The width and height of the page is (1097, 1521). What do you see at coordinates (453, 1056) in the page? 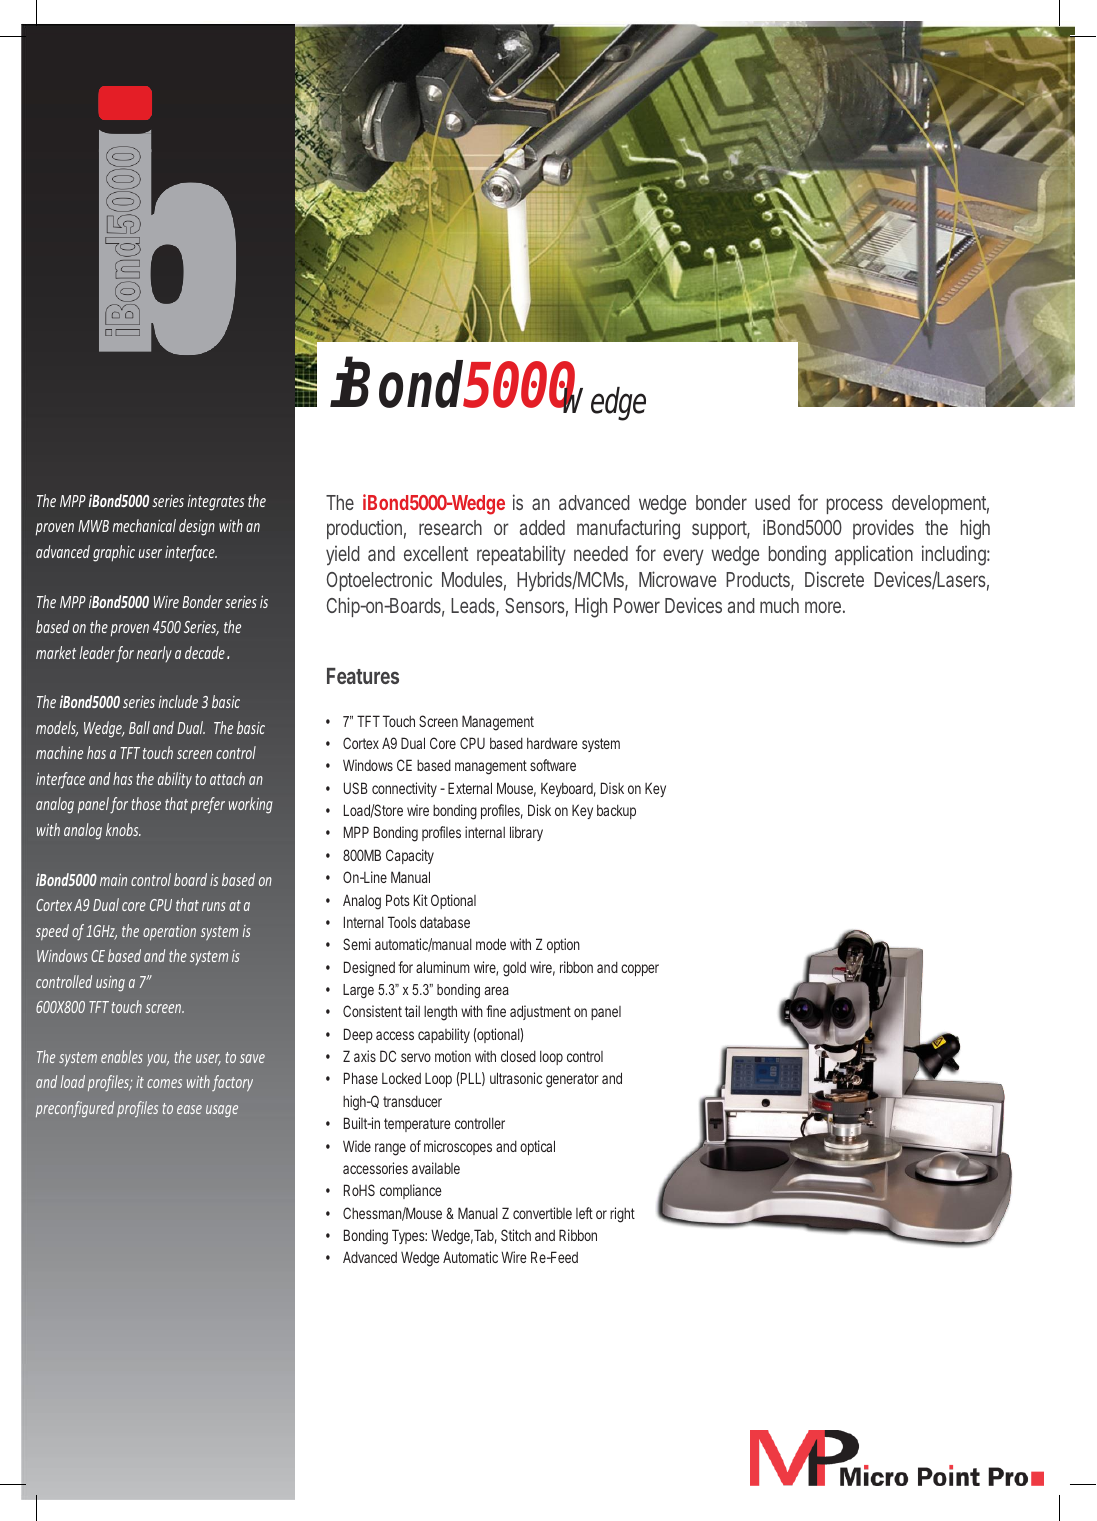
I see `motion` at bounding box center [453, 1056].
